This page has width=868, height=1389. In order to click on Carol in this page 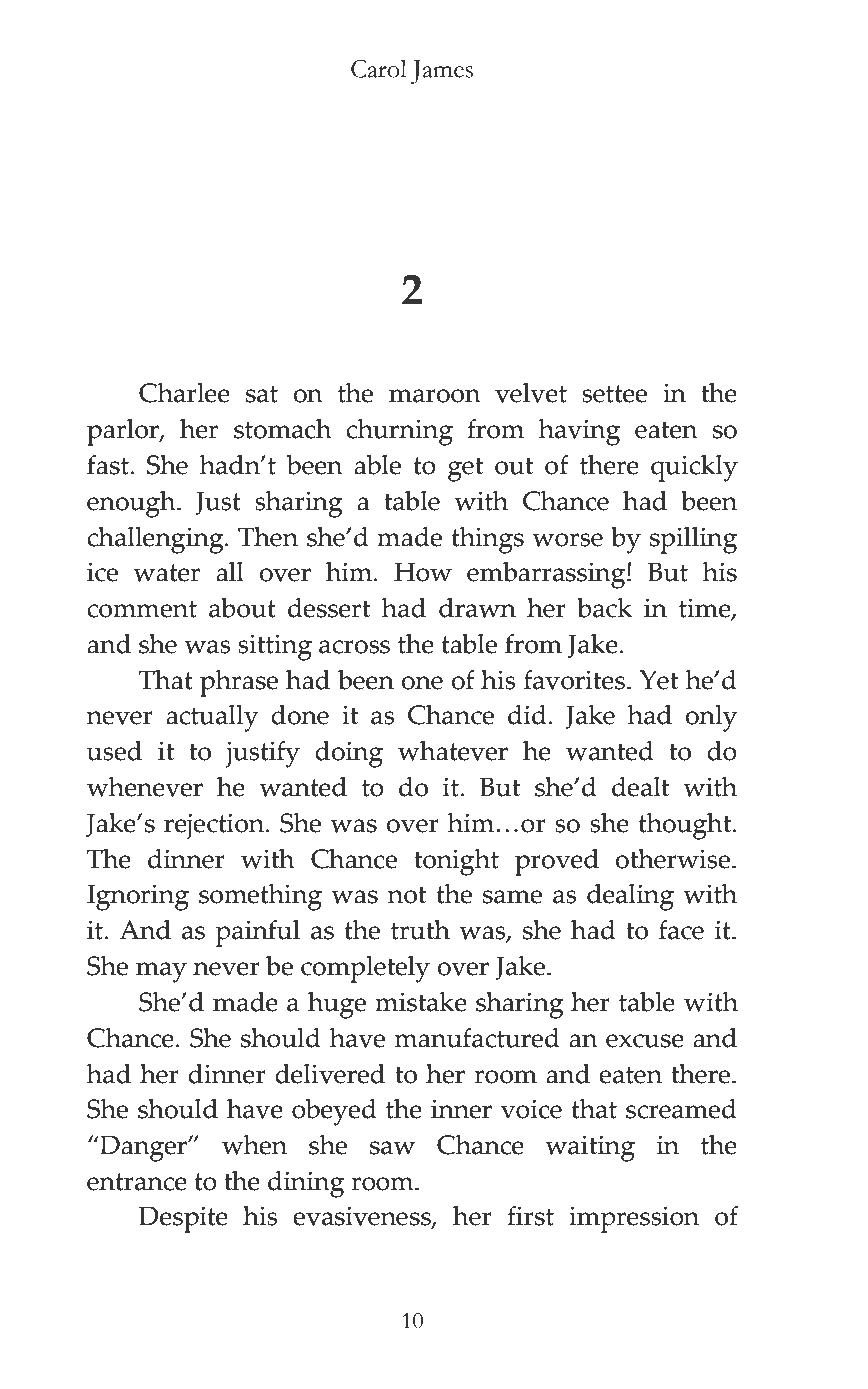, I will do `click(379, 68)`.
